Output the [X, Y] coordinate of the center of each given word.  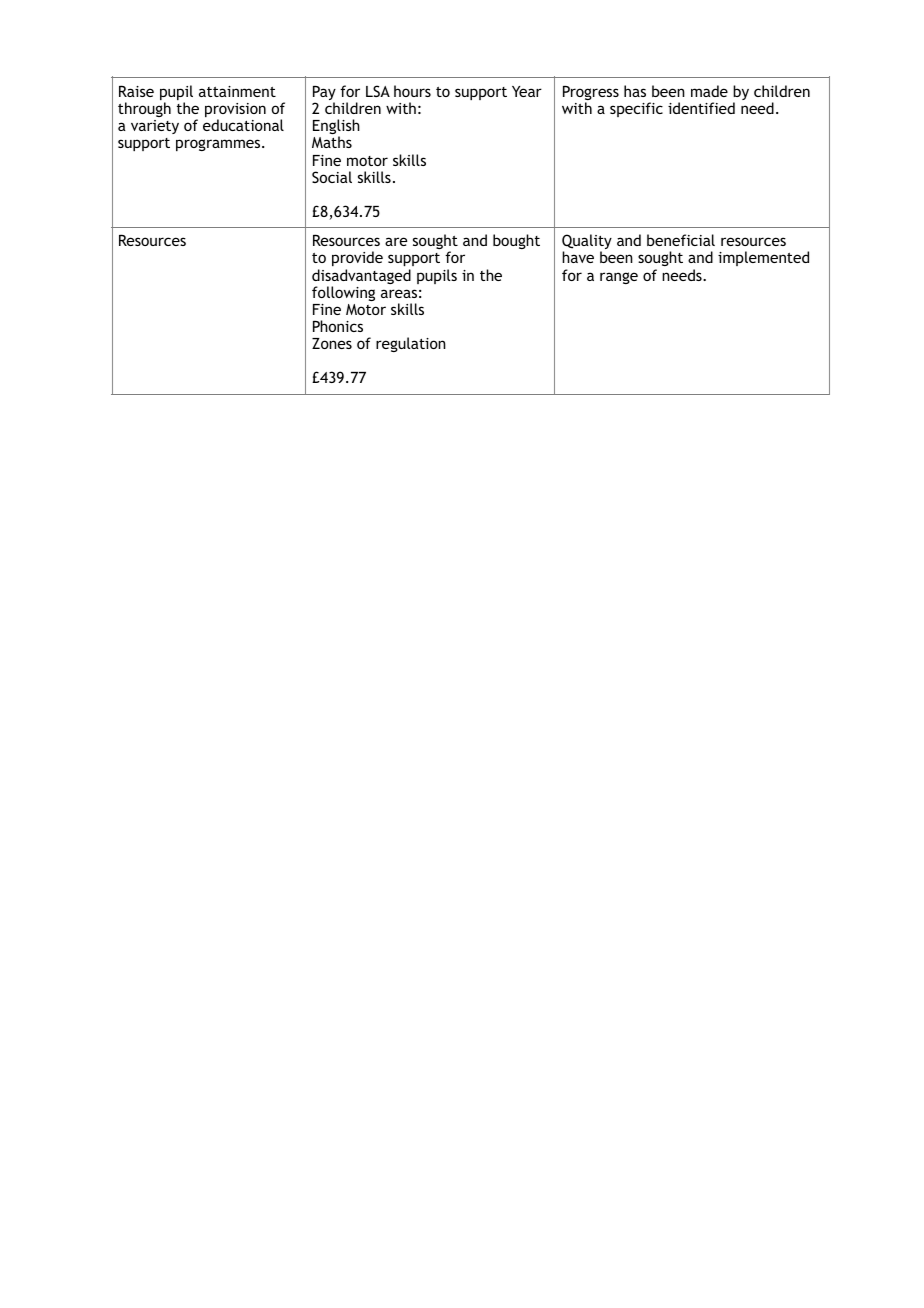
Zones [332, 343]
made [709, 91]
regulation [411, 344]
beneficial [681, 240]
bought [516, 241]
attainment [237, 91]
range [619, 278]
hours [412, 91]
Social [332, 177]
